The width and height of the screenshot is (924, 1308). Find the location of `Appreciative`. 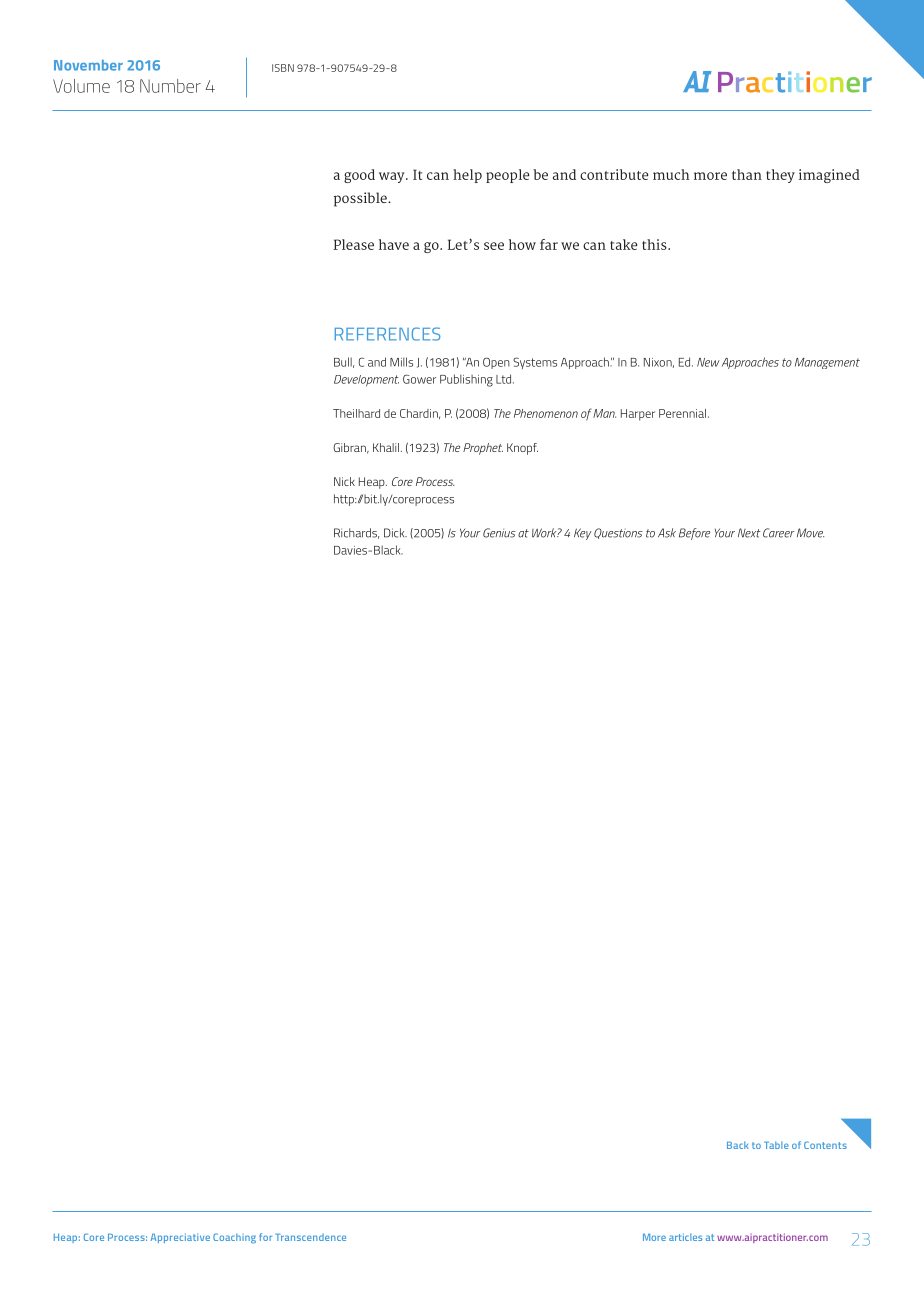

Appreciative is located at coordinates (180, 1238).
